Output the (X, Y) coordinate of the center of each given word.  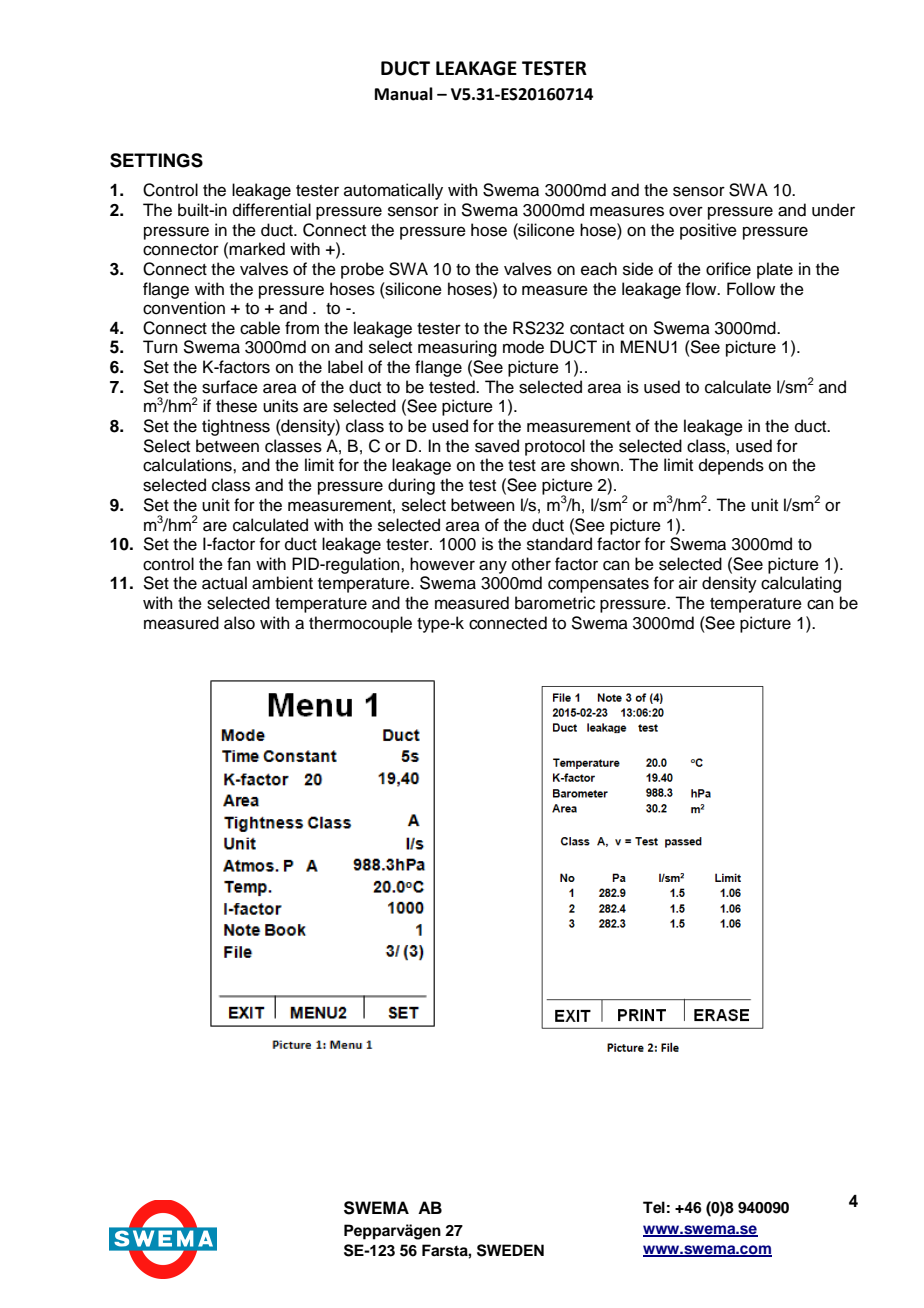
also (239, 623)
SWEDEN (510, 1250)
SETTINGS (156, 160)
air (688, 582)
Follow (751, 289)
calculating (801, 584)
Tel (654, 1207)
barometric (555, 603)
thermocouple (360, 624)
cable (260, 328)
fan (239, 563)
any (493, 567)
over (686, 211)
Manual (404, 94)
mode (523, 347)
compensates (598, 585)
